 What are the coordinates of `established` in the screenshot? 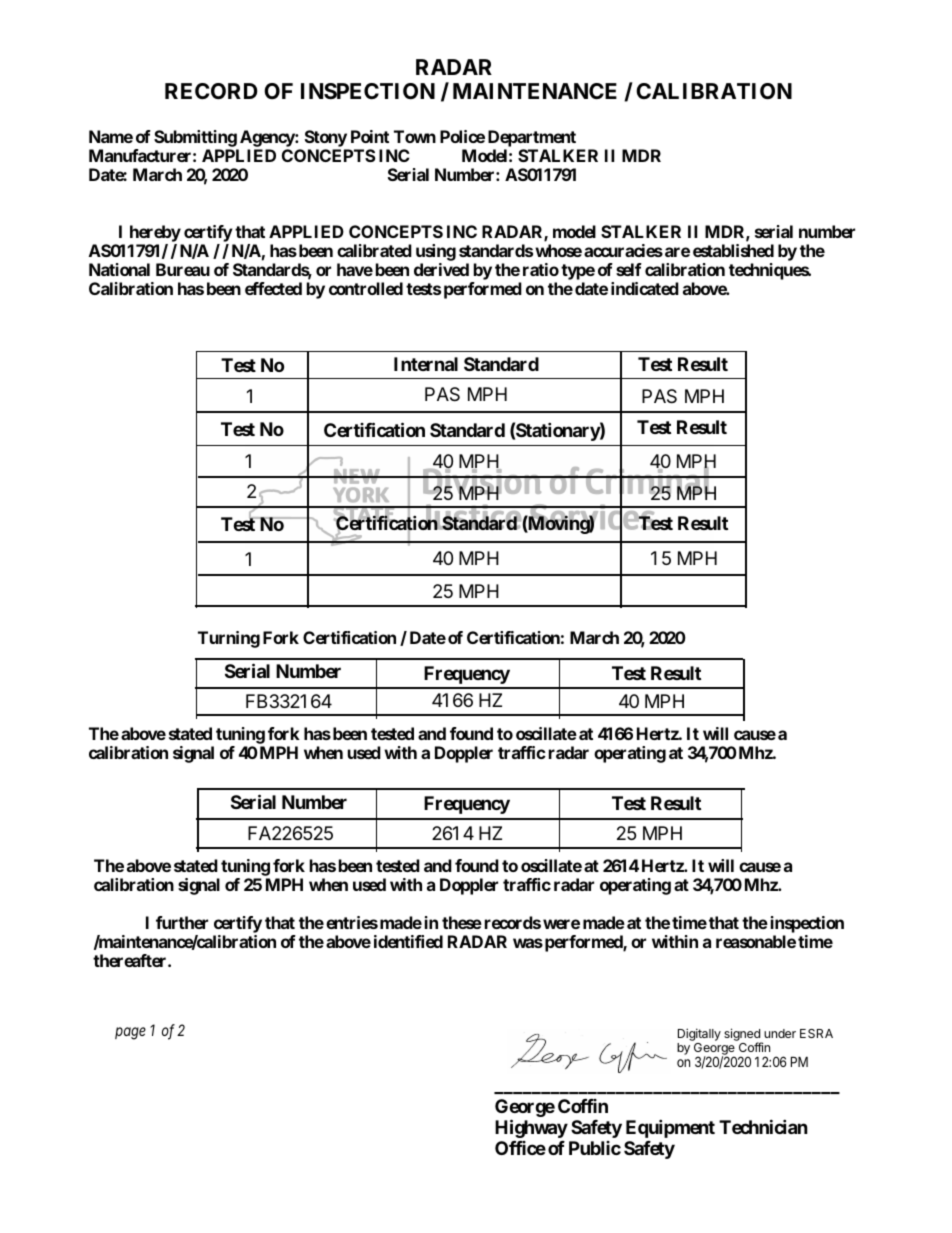 It's located at (733, 250).
